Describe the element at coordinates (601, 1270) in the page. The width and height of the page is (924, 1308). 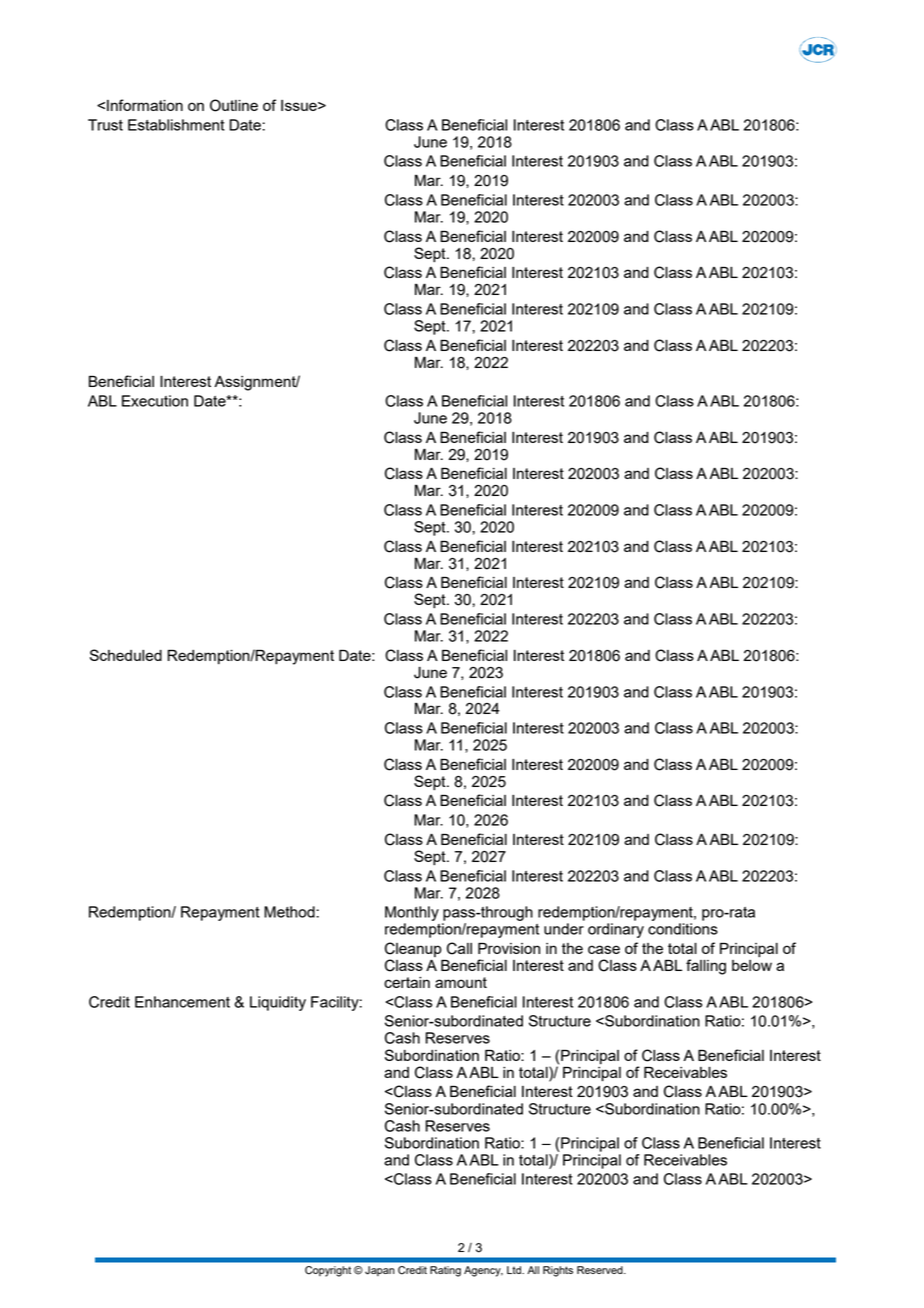
I see `Reserved` at that location.
